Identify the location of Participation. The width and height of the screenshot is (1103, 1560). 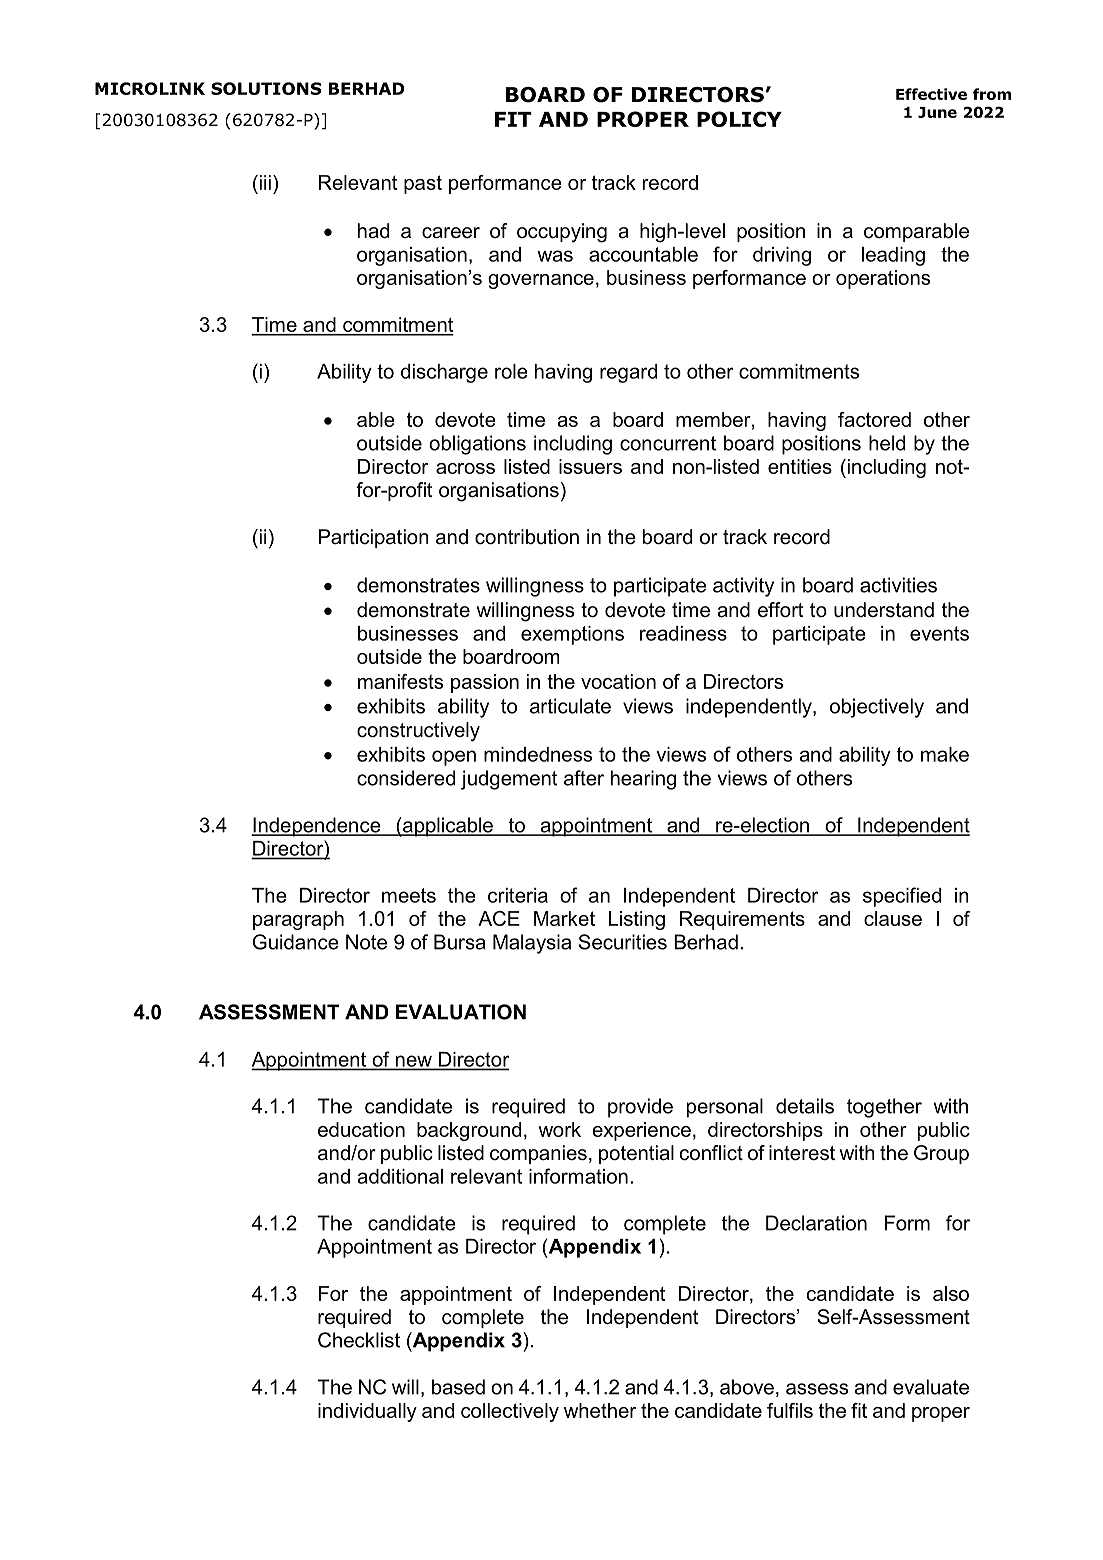
(374, 538).
